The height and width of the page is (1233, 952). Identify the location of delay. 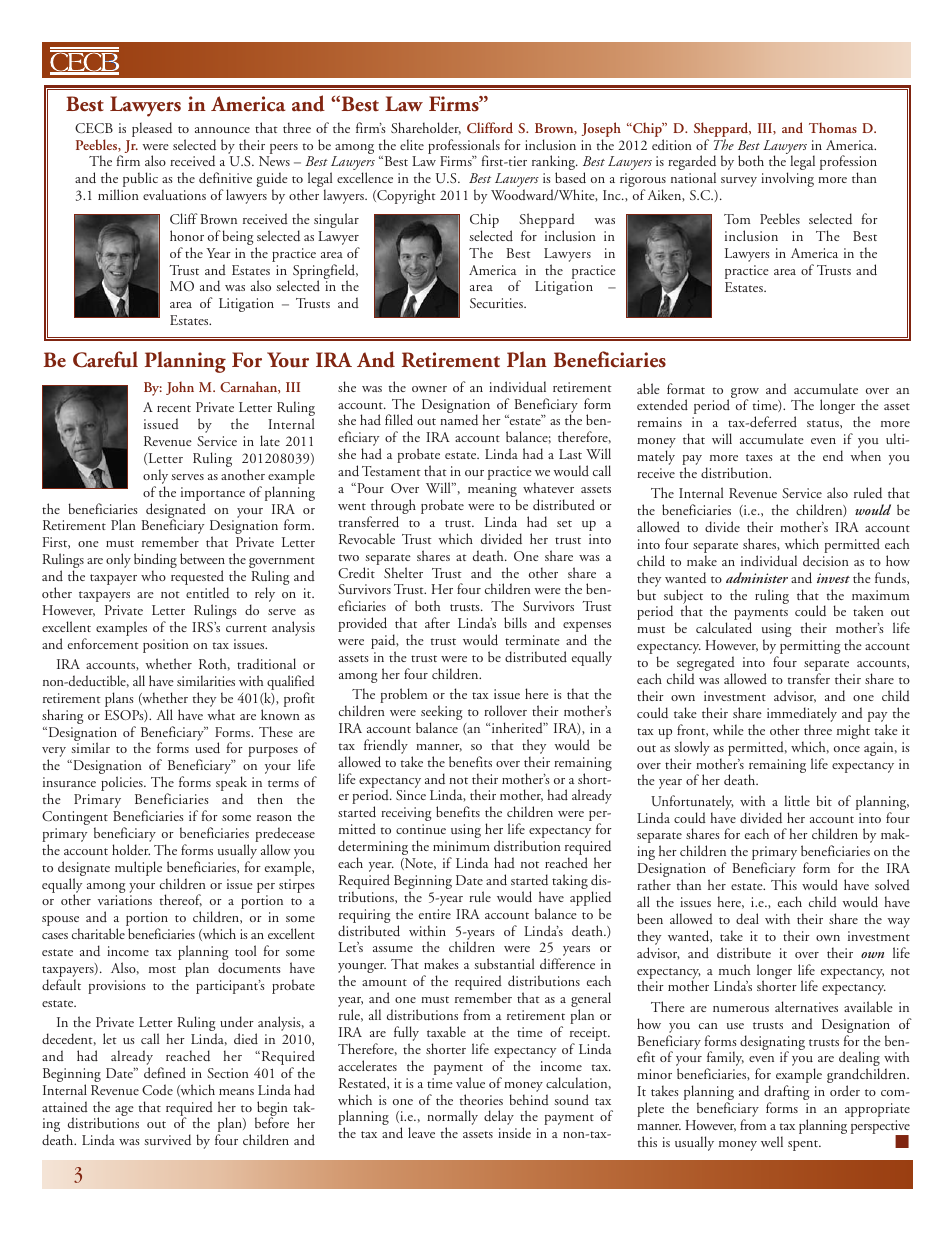
(499, 1117).
